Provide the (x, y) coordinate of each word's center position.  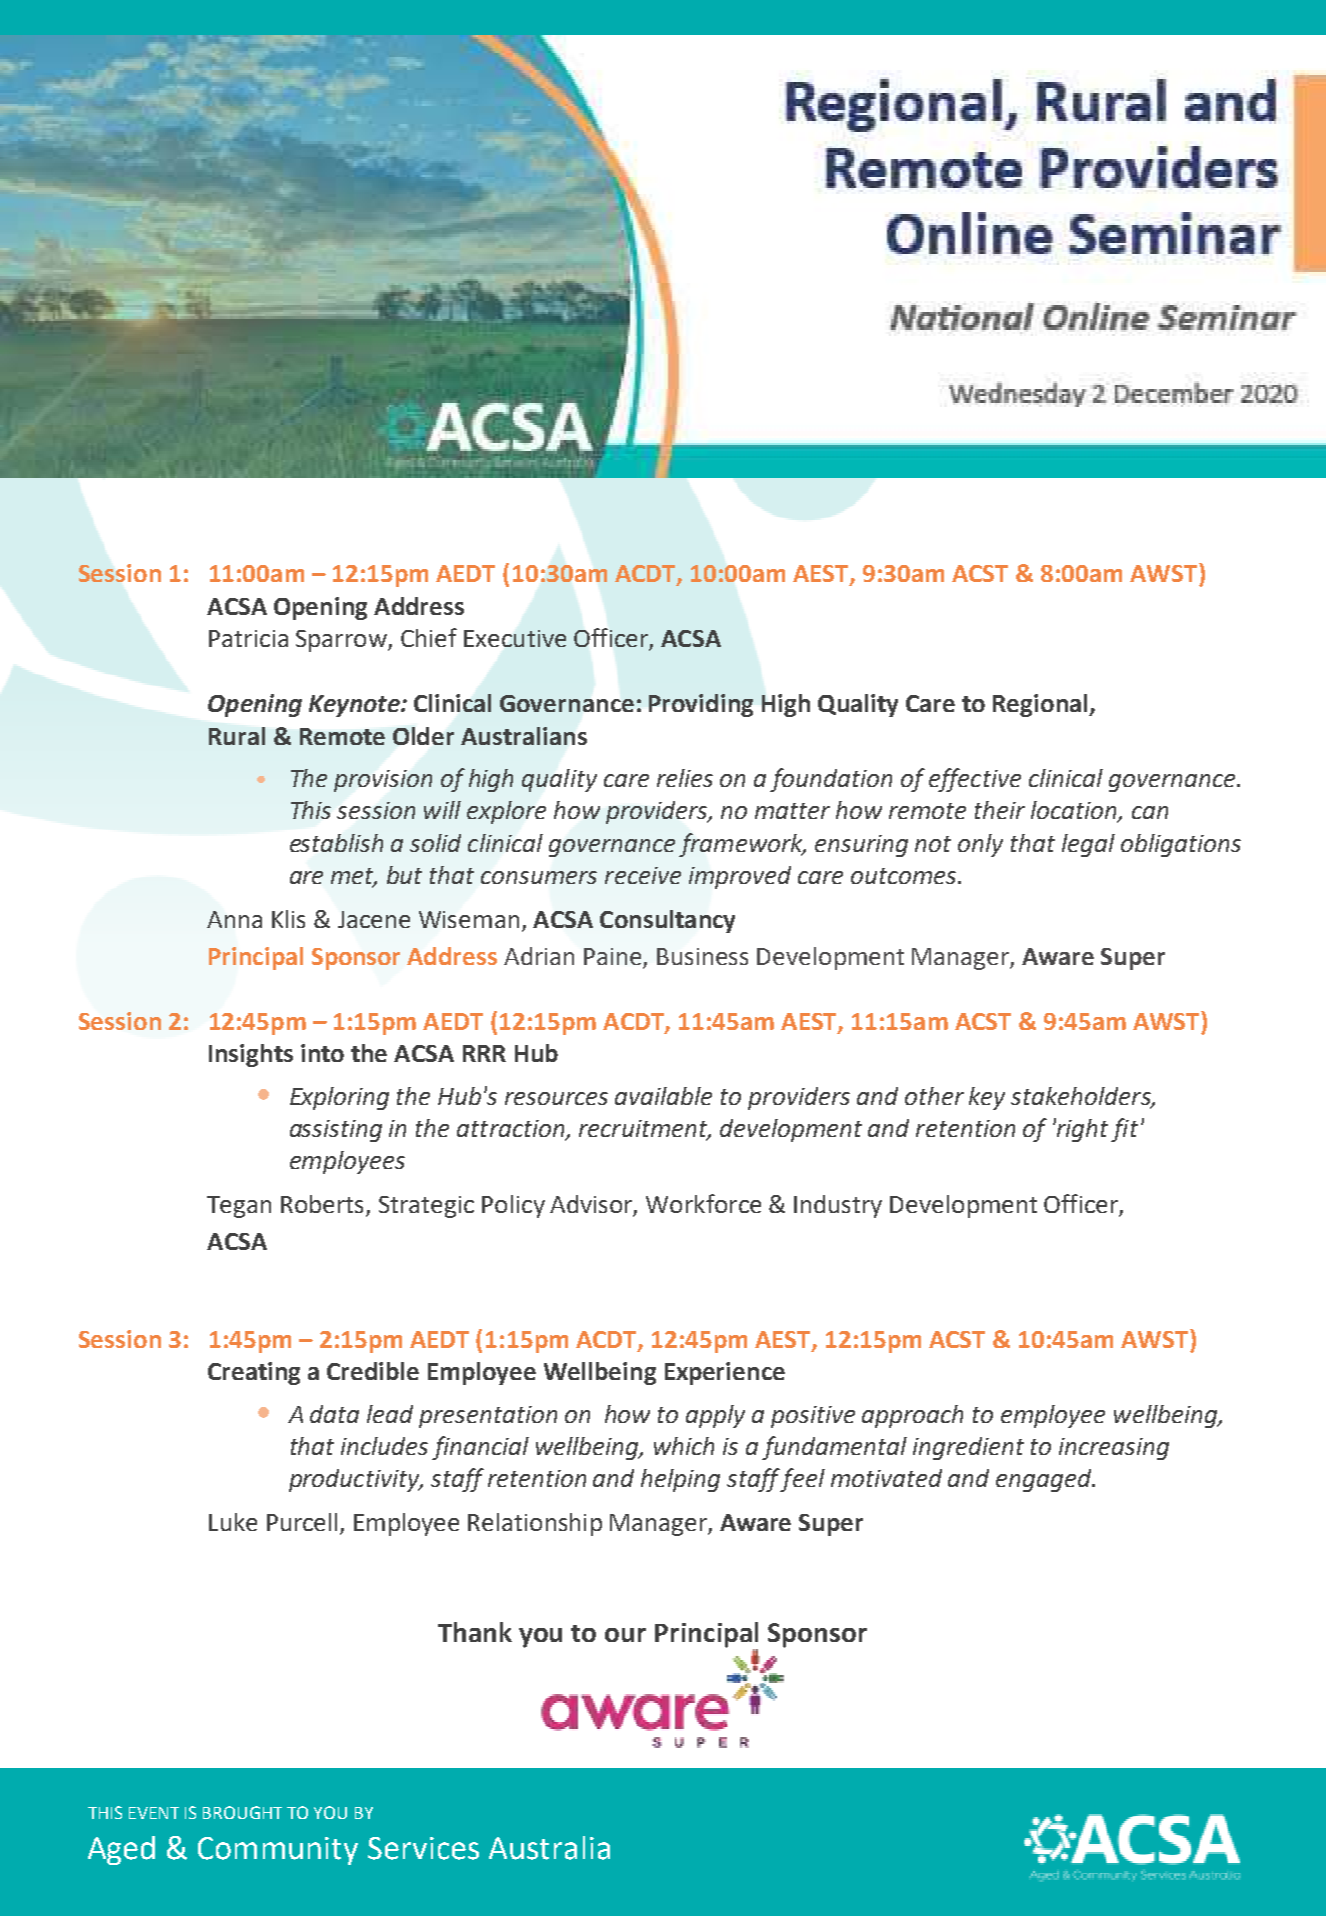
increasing (1114, 1449)
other (934, 1096)
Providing (701, 705)
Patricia (248, 638)
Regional (1041, 705)
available (663, 1096)
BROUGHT (242, 1812)
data (334, 1414)
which (684, 1446)
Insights (251, 1055)
